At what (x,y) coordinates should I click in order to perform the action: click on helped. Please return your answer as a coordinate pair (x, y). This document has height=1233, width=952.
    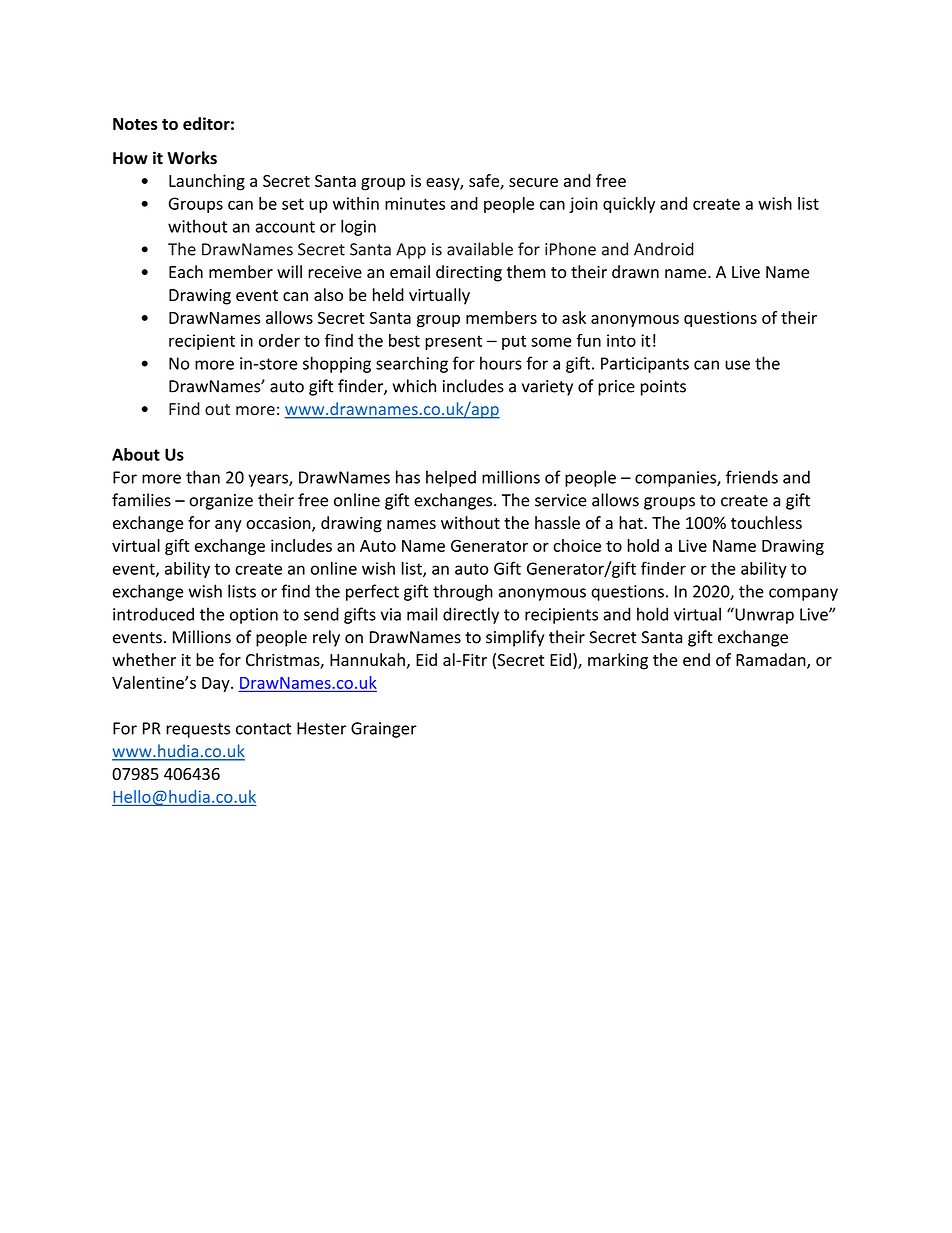
    Looking at the image, I should click on (451, 478).
